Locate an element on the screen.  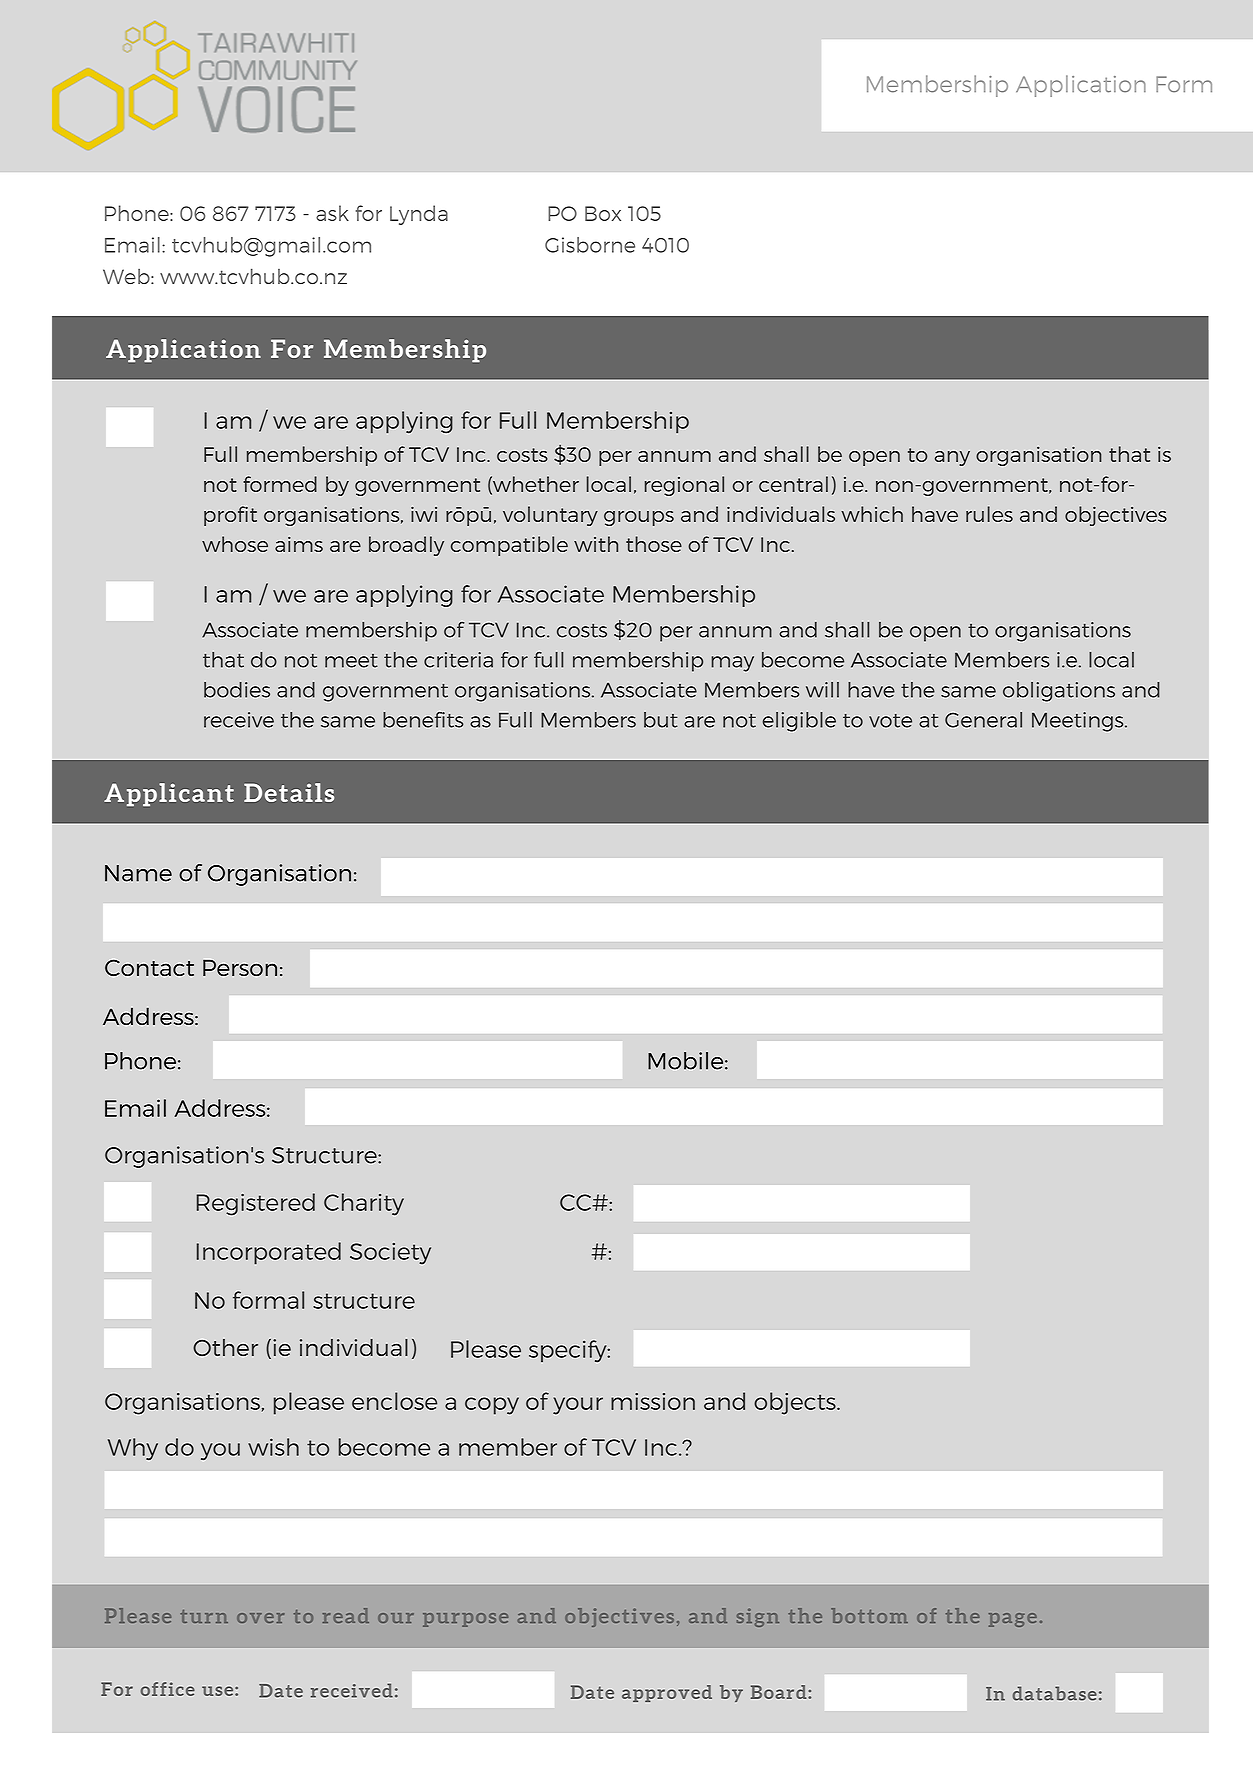
Other is located at coordinates (225, 1347).
